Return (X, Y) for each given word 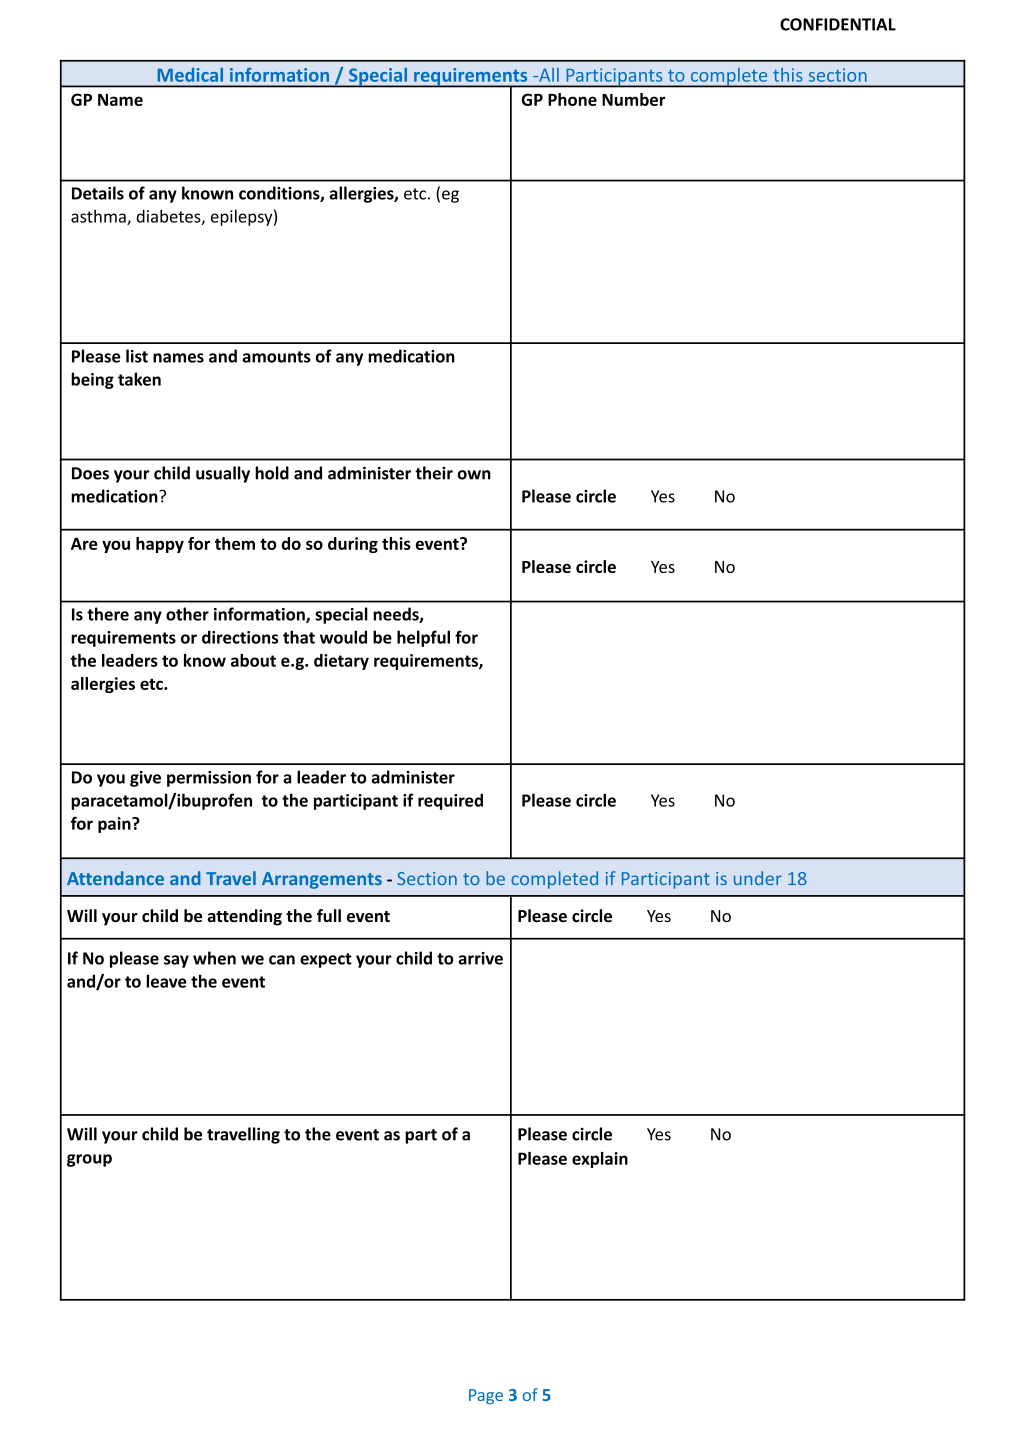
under (758, 878)
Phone (572, 99)
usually (223, 474)
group (89, 1160)
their (434, 473)
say (176, 961)
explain (600, 1160)
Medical (190, 75)
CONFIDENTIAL (838, 24)
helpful (423, 638)
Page (486, 1397)
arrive (481, 958)
